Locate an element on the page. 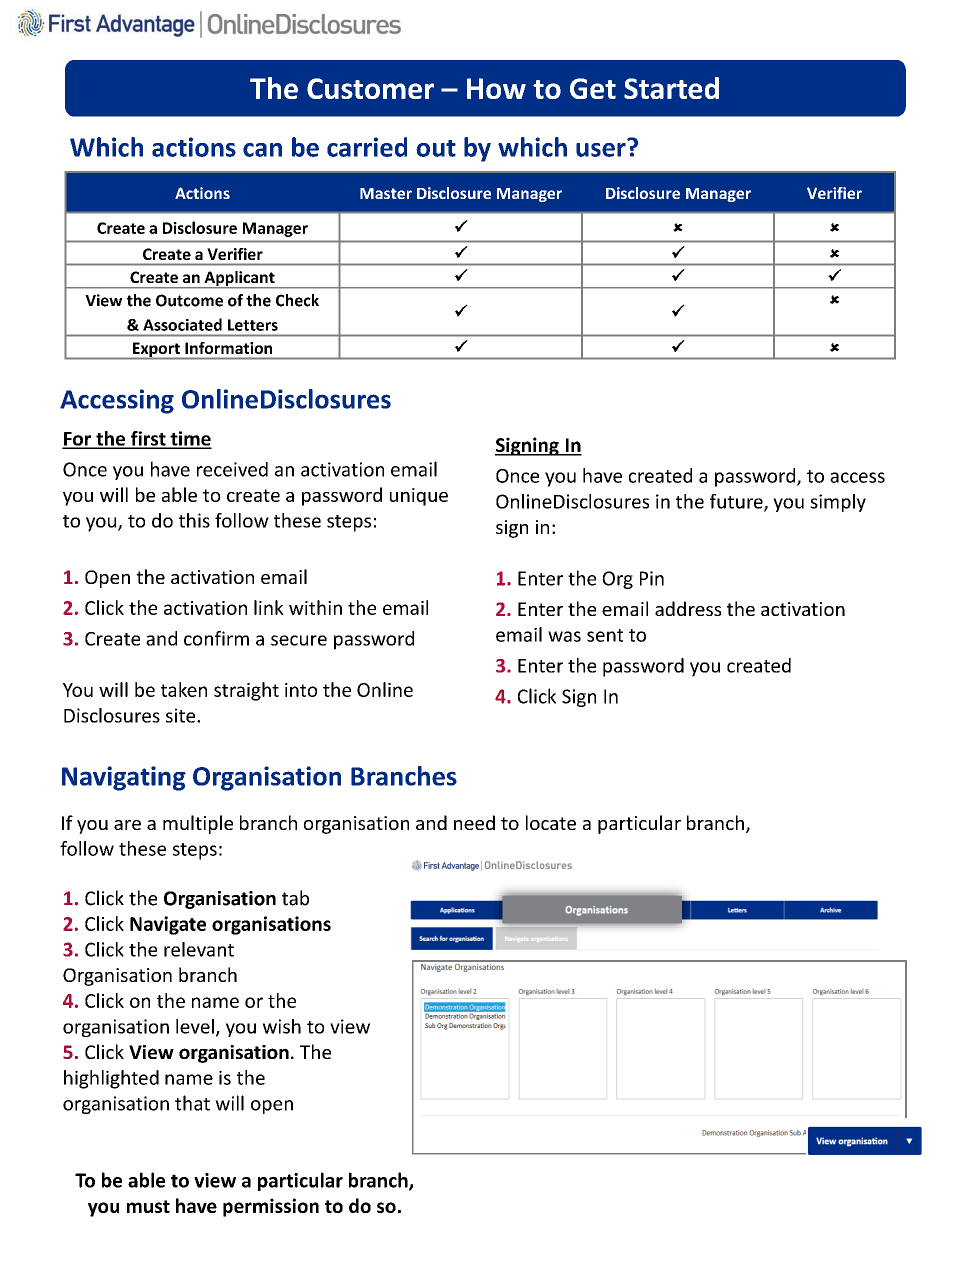 Image resolution: width=962 pixels, height=1282 pixels. locate is located at coordinates (551, 822).
